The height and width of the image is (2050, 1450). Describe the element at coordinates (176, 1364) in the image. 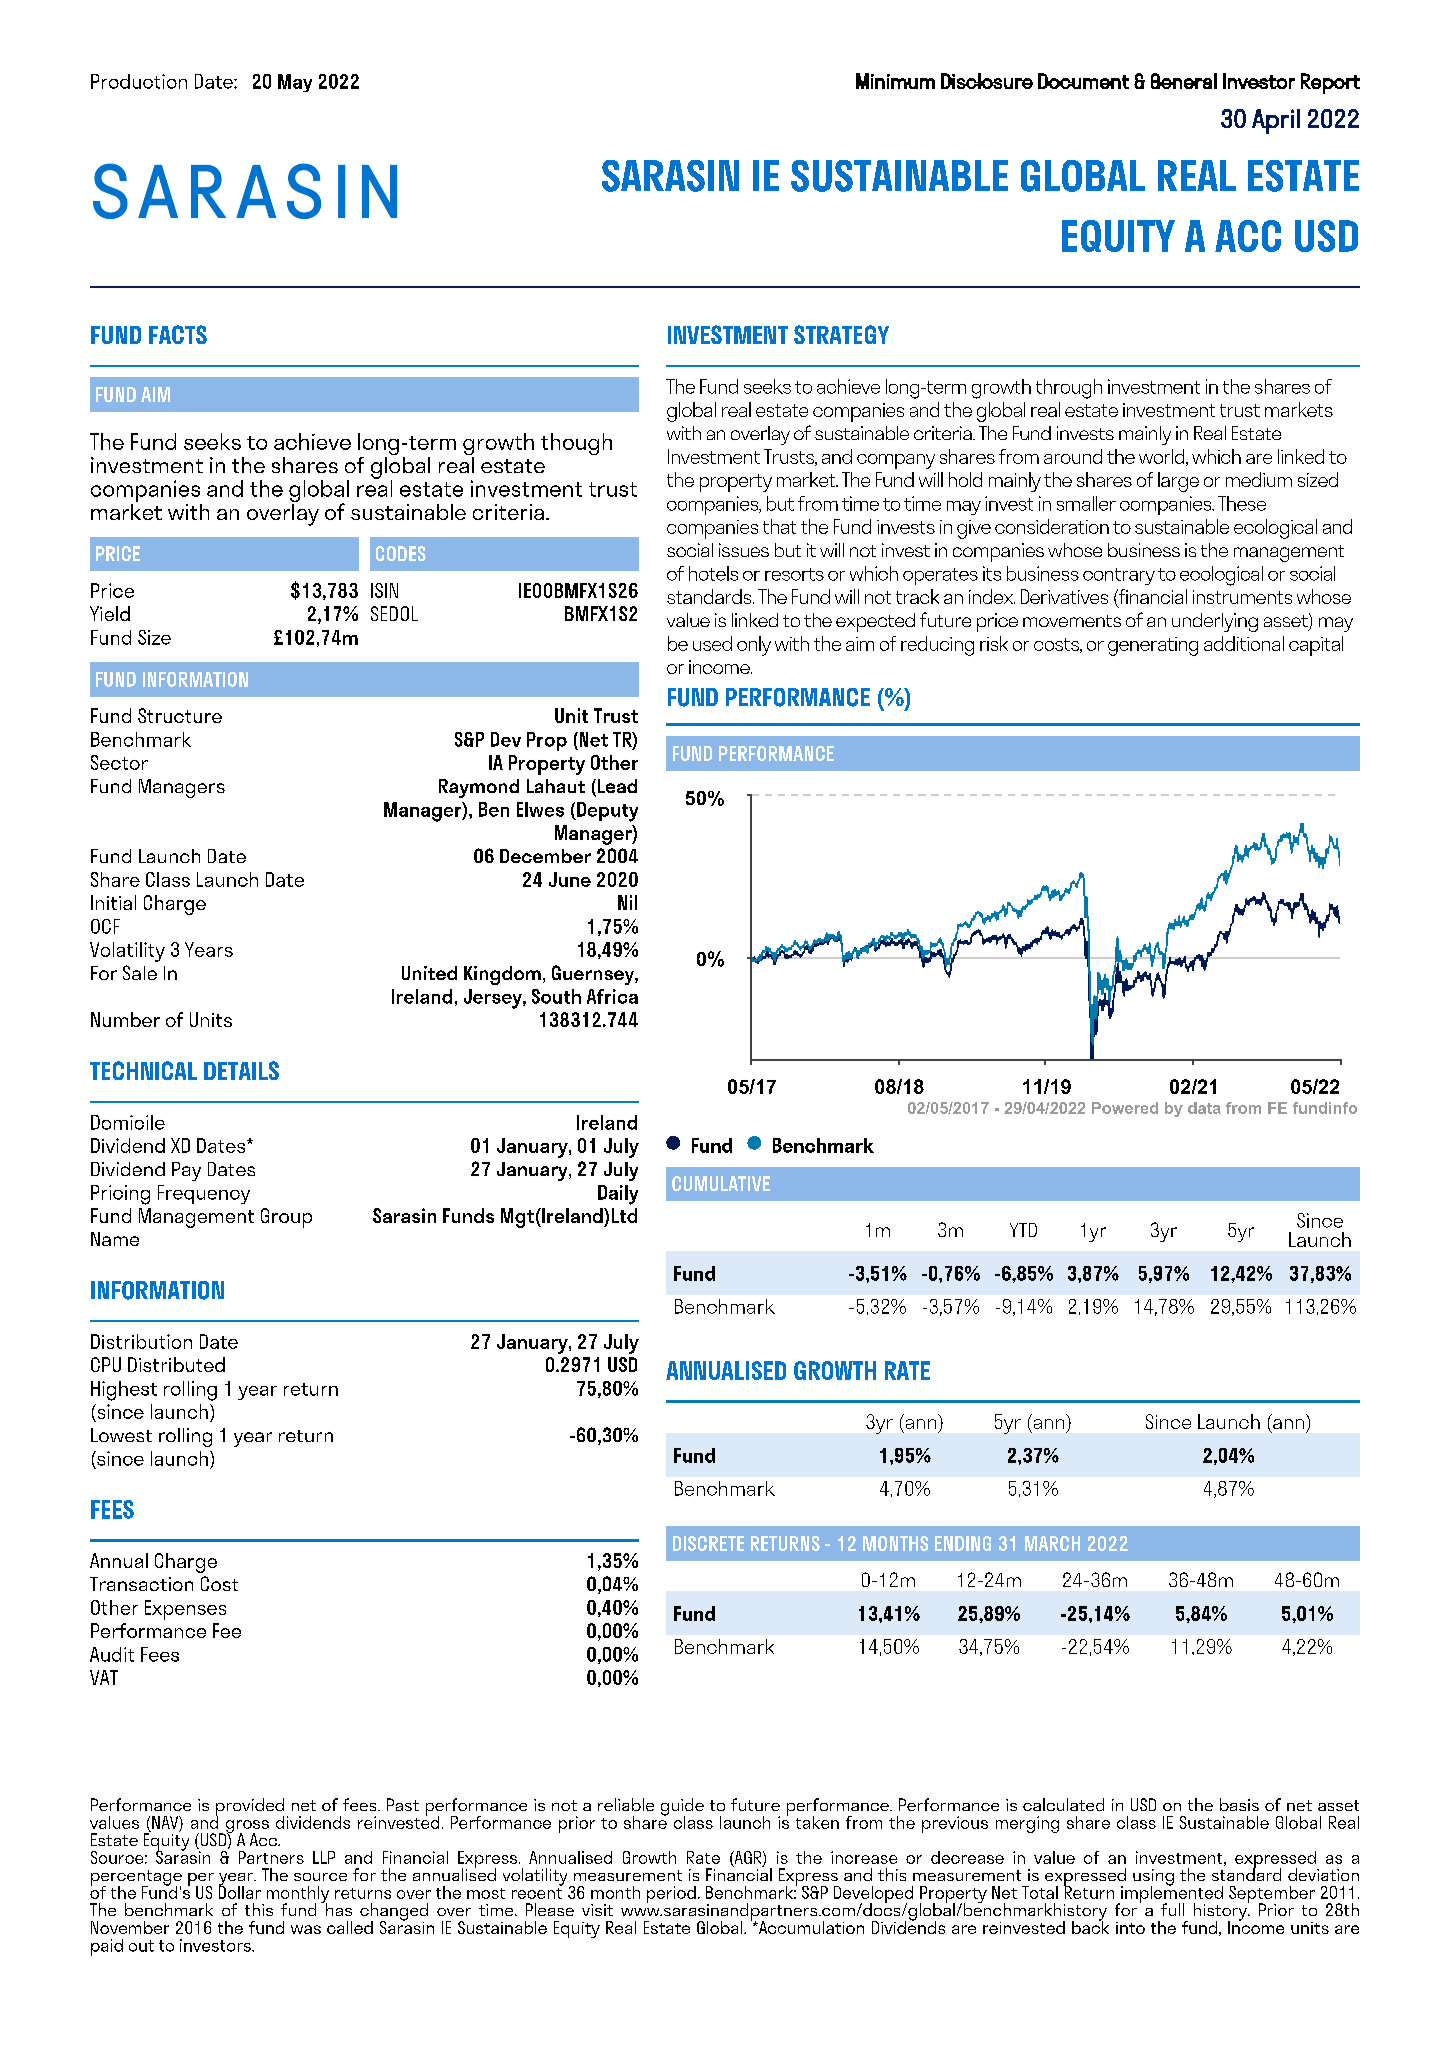

I see `Distributed` at that location.
